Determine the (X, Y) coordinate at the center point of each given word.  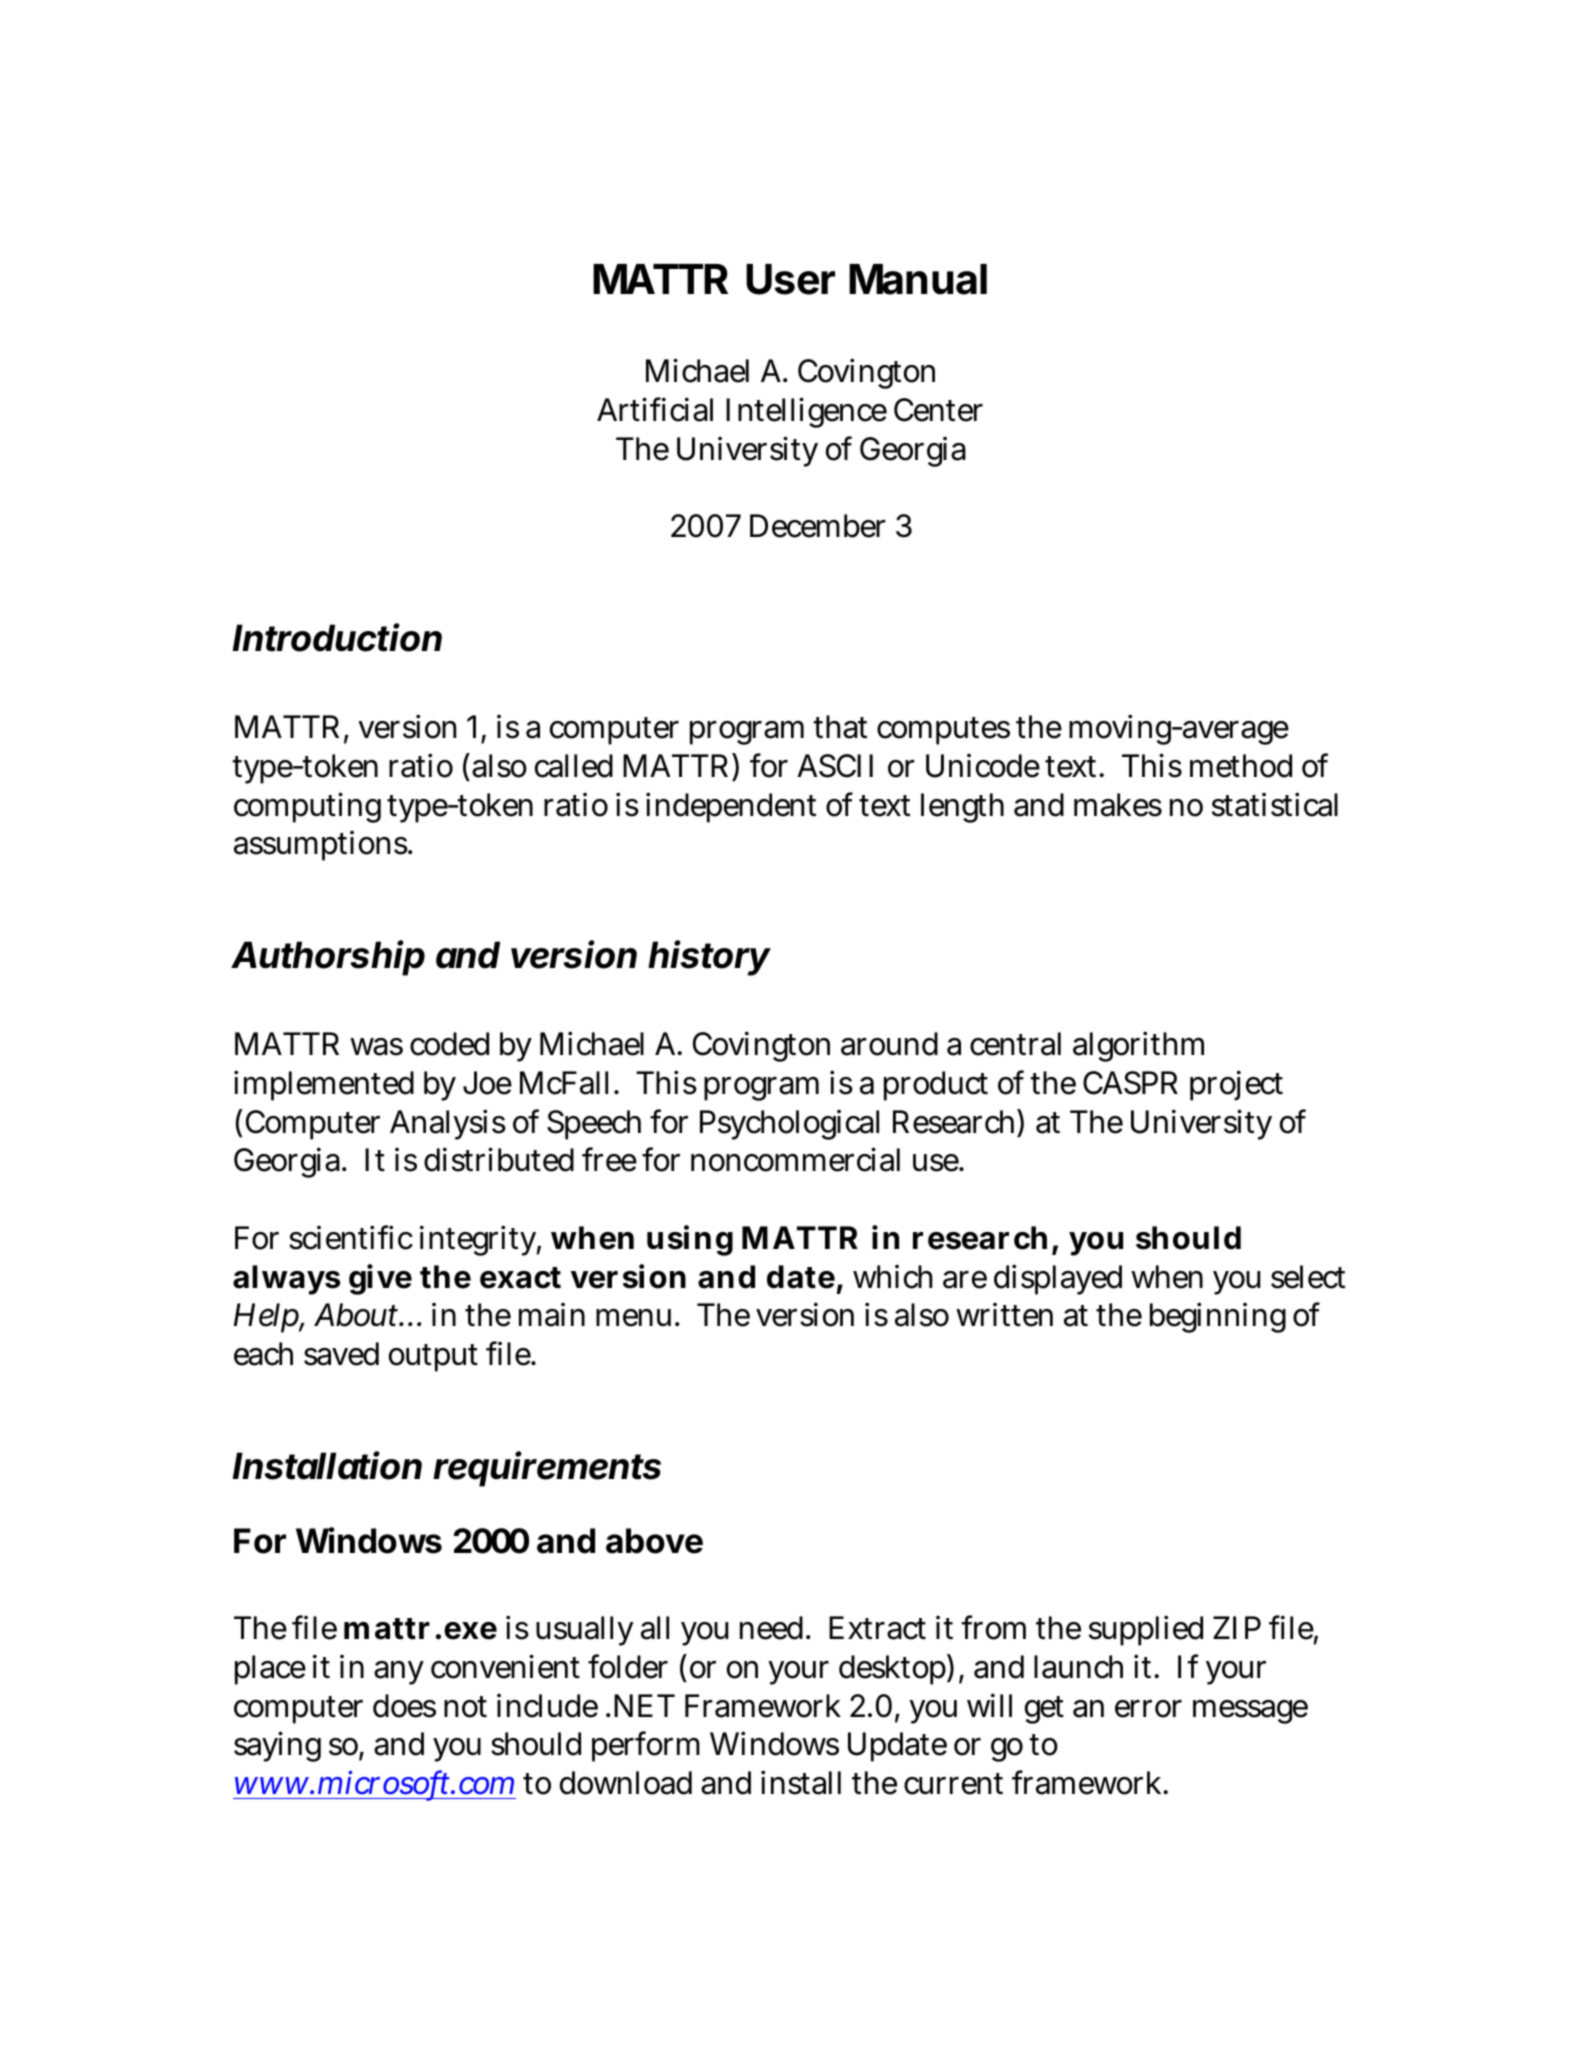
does (404, 1706)
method (1241, 766)
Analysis (448, 1124)
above (654, 1541)
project (1236, 1086)
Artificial (655, 409)
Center (938, 410)
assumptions (321, 846)
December (818, 526)
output (433, 1358)
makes (1118, 805)
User (790, 279)
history (709, 958)
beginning (1218, 1317)
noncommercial (795, 1159)
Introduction (337, 637)
